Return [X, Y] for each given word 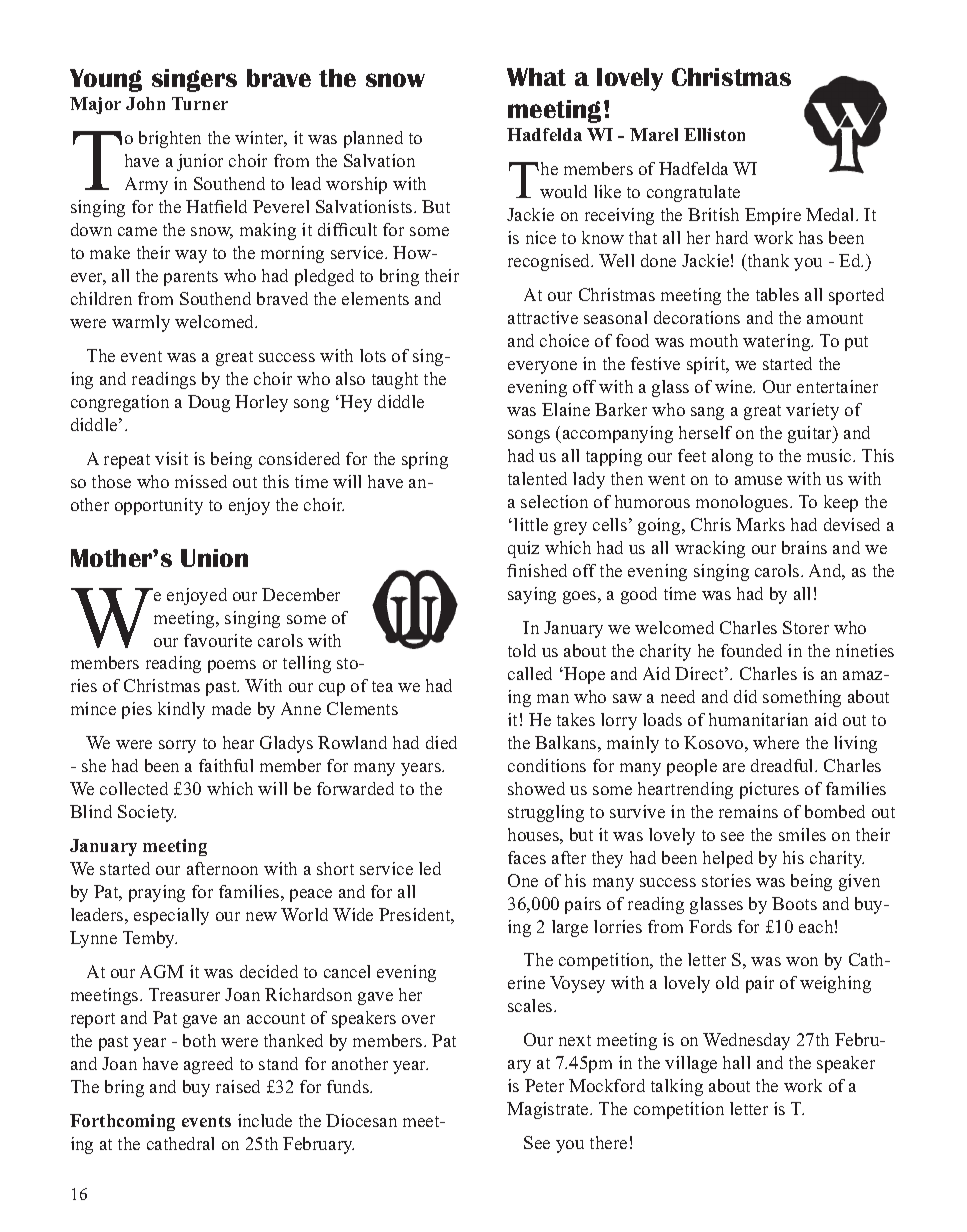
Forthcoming [122, 1122]
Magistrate [549, 1110]
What [536, 77]
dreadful [783, 765]
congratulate [693, 193]
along [732, 457]
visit [171, 458]
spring [425, 460]
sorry [177, 746]
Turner [200, 103]
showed [536, 788]
